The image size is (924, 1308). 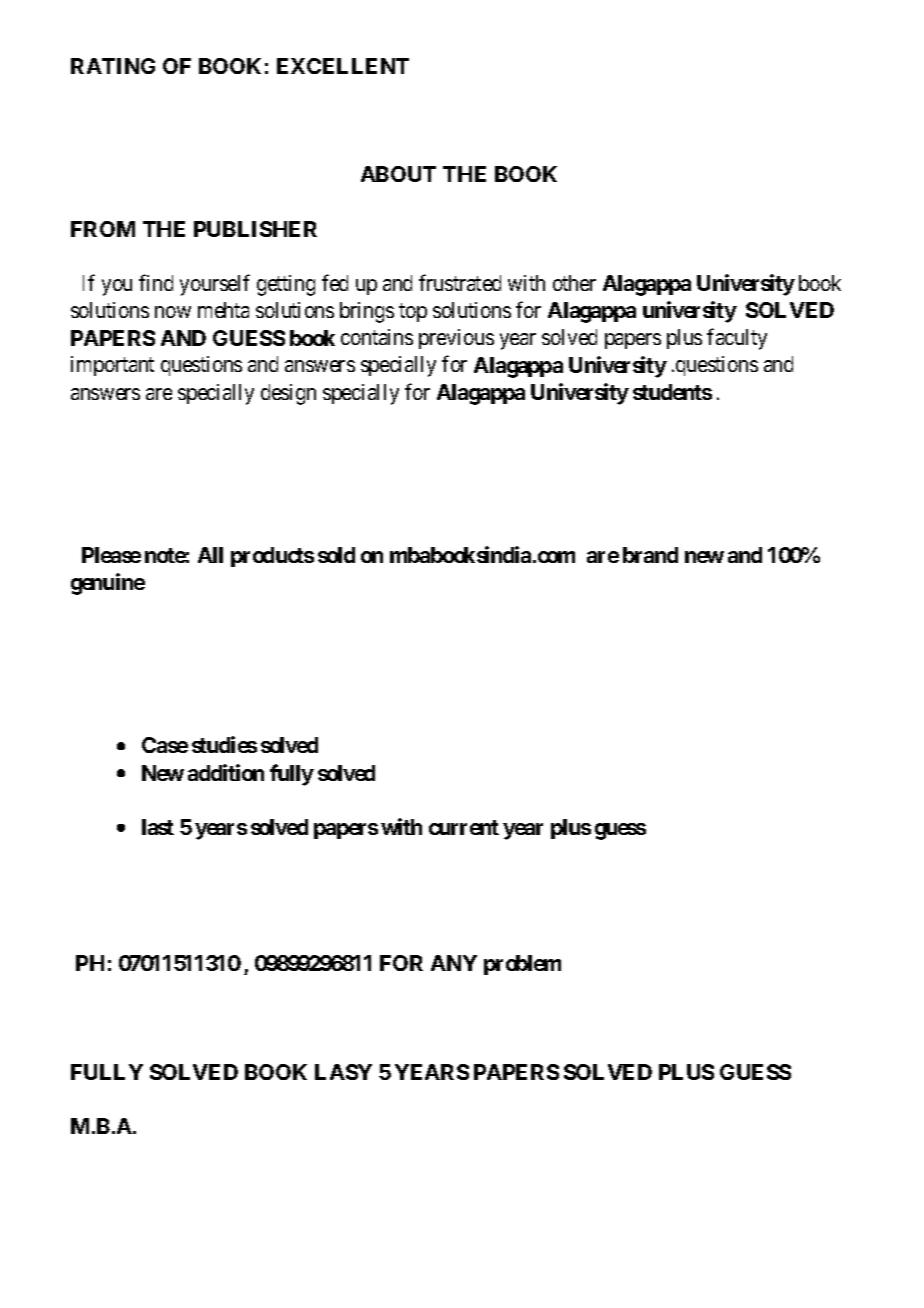 I want to click on RATING, so click(x=113, y=66).
